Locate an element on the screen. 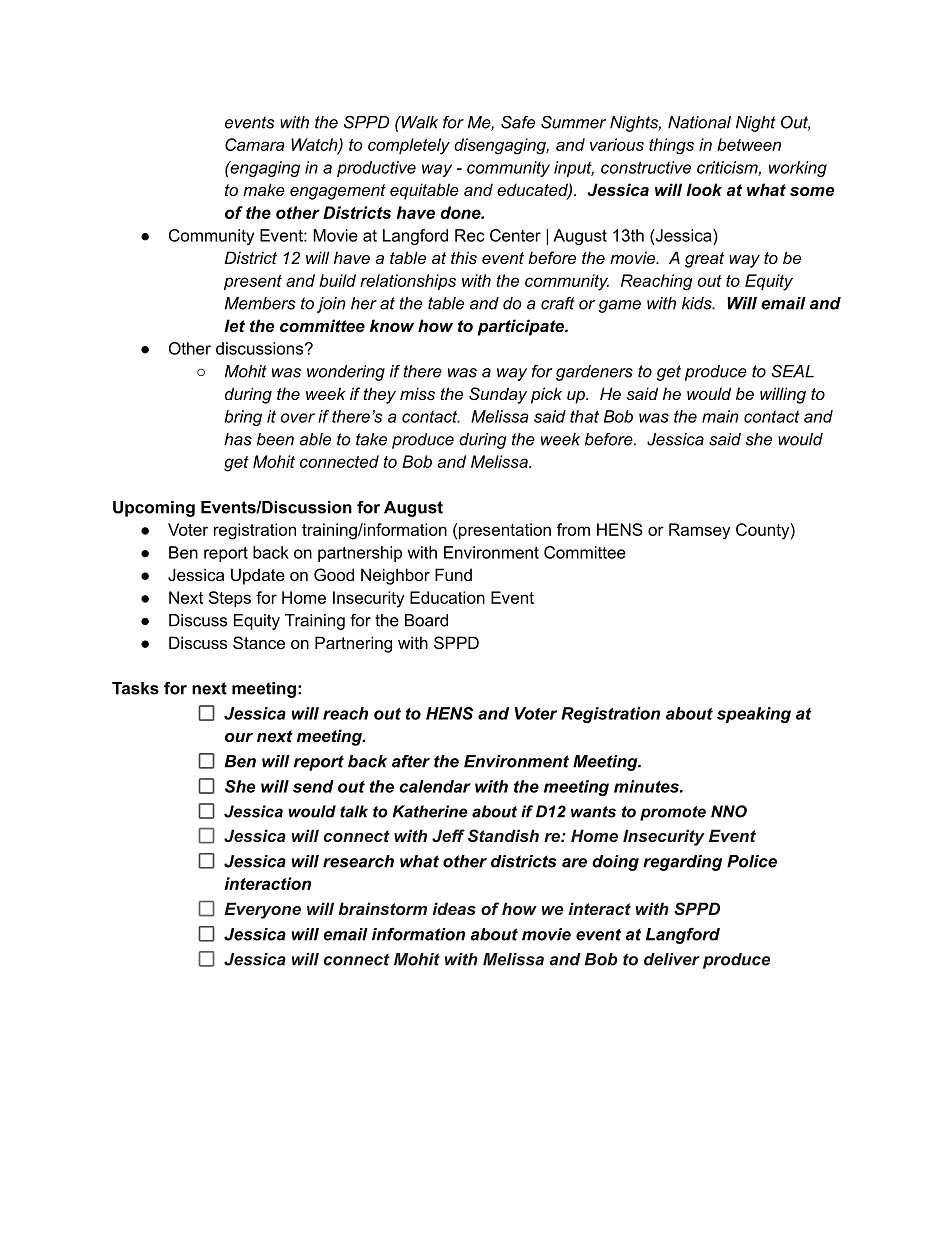  Ramsey is located at coordinates (699, 531).
